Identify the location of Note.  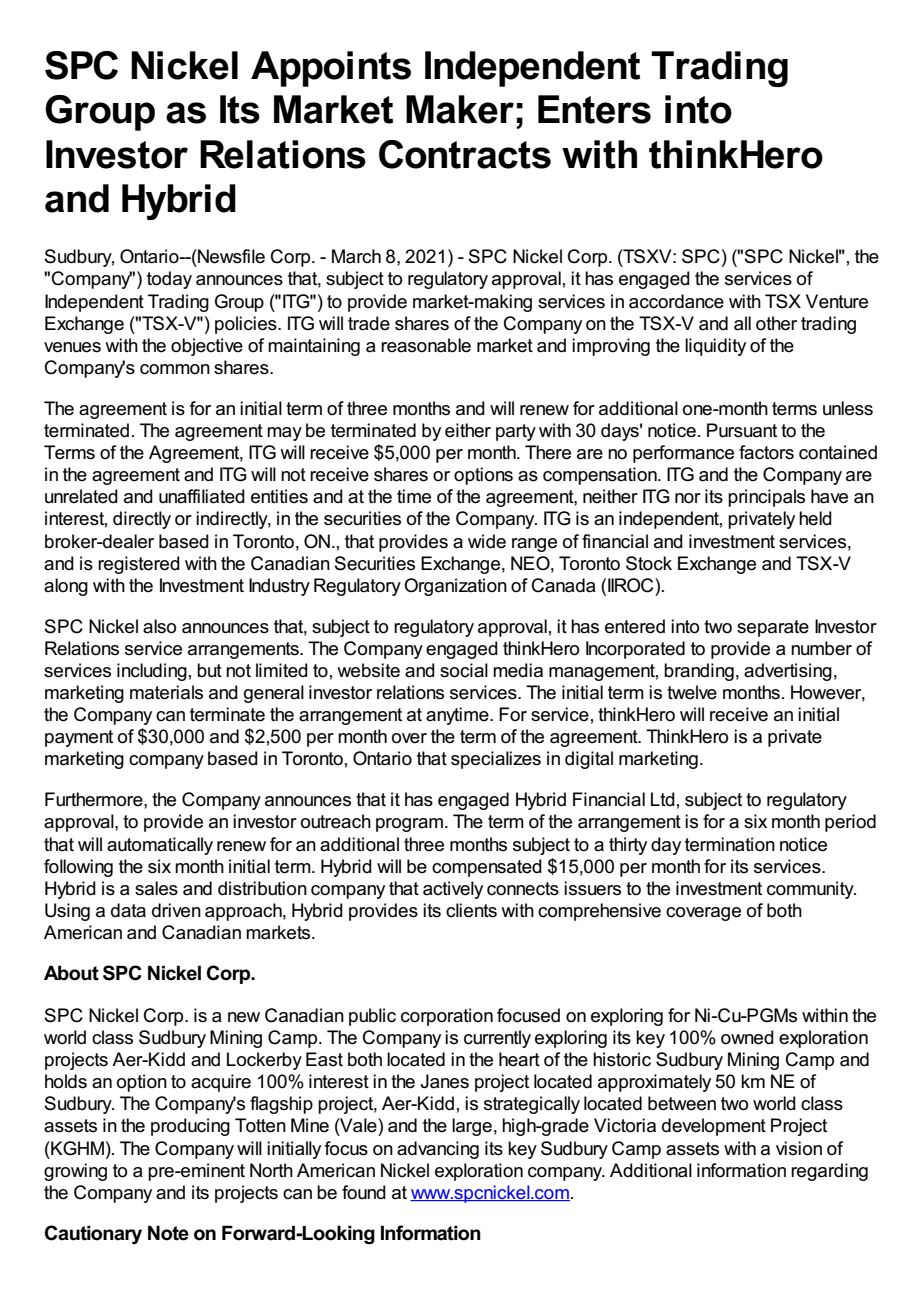
(168, 1233).
